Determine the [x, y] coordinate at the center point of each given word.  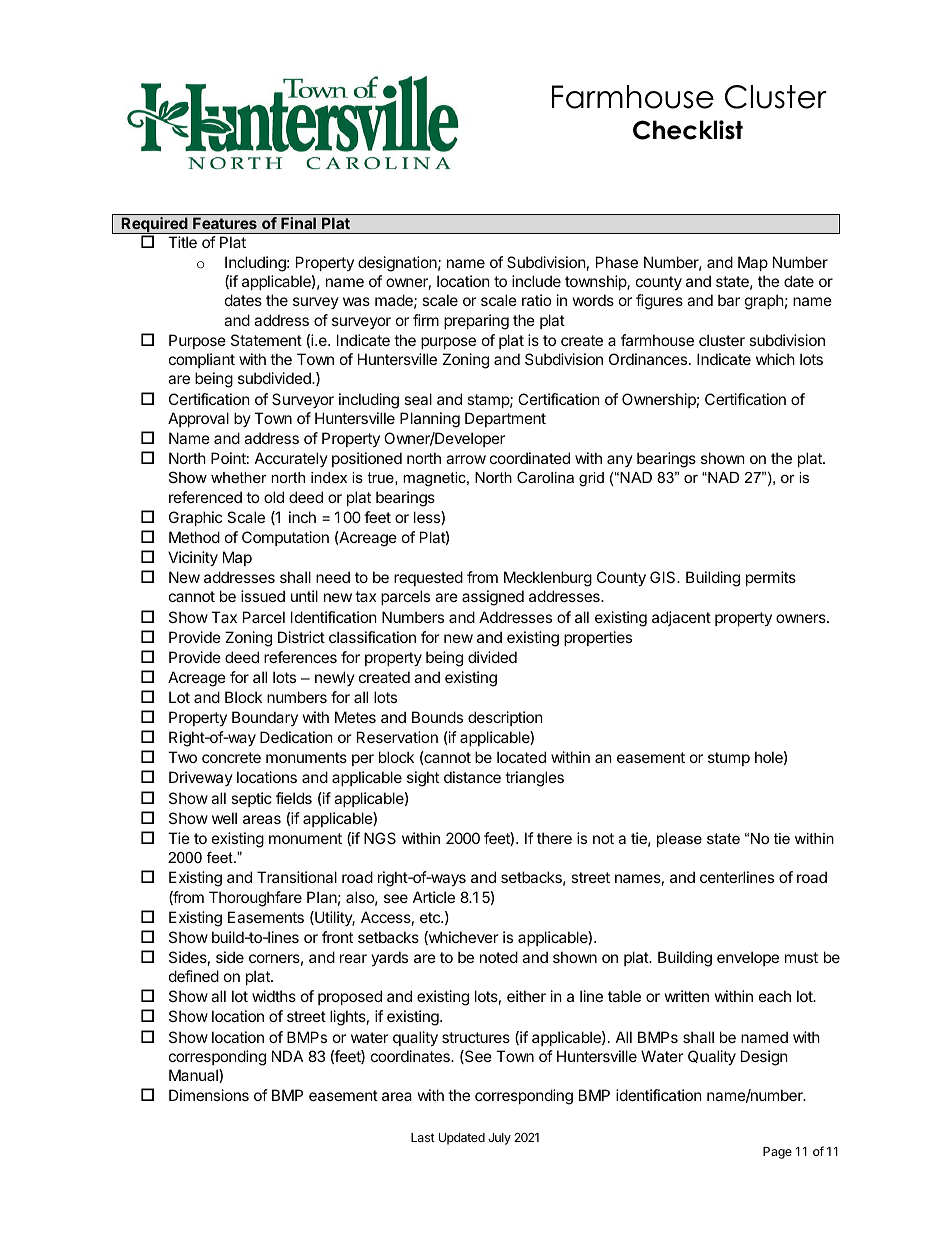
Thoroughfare [255, 899]
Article [434, 897]
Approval [198, 419]
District [301, 637]
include [536, 281]
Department [505, 419]
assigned [493, 598]
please [679, 839]
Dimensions [209, 1095]
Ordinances [649, 359]
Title [182, 242]
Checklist [688, 130]
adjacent [681, 618]
